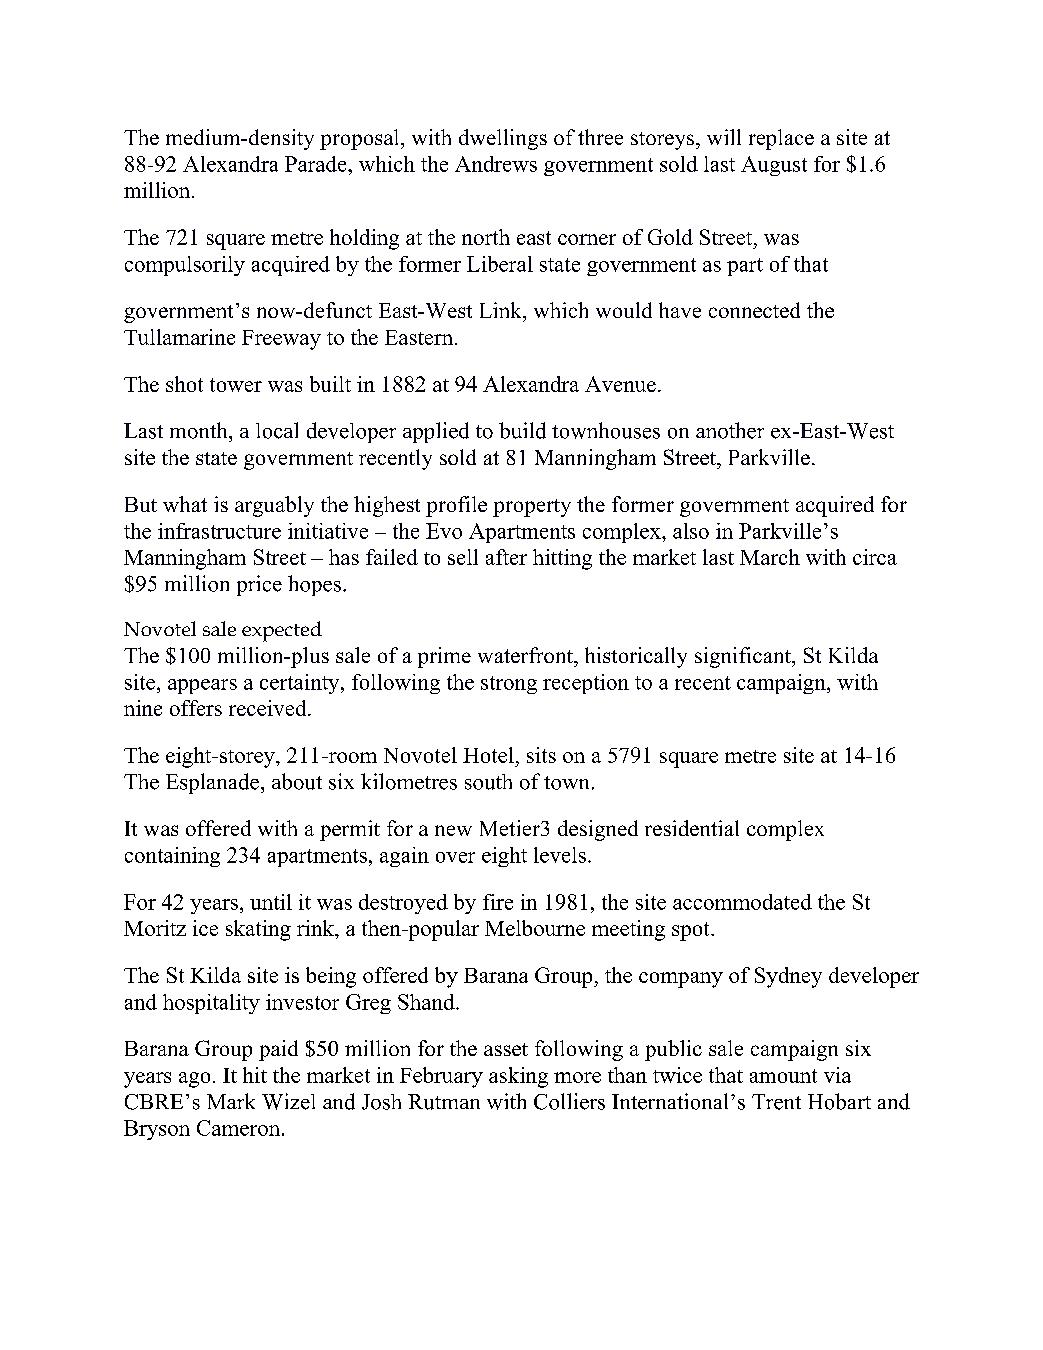 The height and width of the screenshot is (1350, 1043). I want to click on asking, so click(518, 1077).
